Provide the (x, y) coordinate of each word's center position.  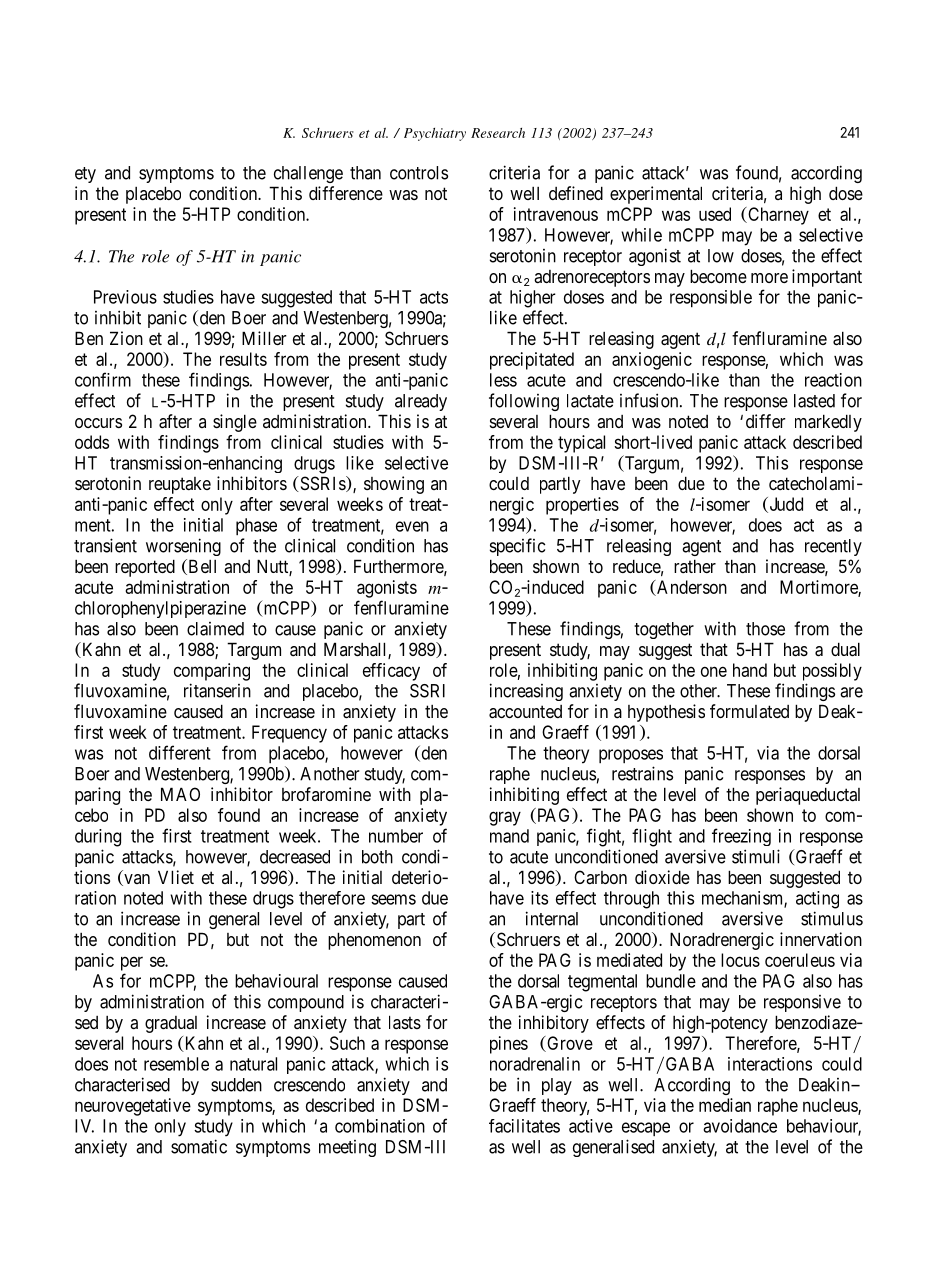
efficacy (391, 672)
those (765, 629)
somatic (199, 1146)
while (641, 235)
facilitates (524, 1126)
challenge (308, 174)
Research (498, 133)
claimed (215, 629)
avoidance (740, 1126)
